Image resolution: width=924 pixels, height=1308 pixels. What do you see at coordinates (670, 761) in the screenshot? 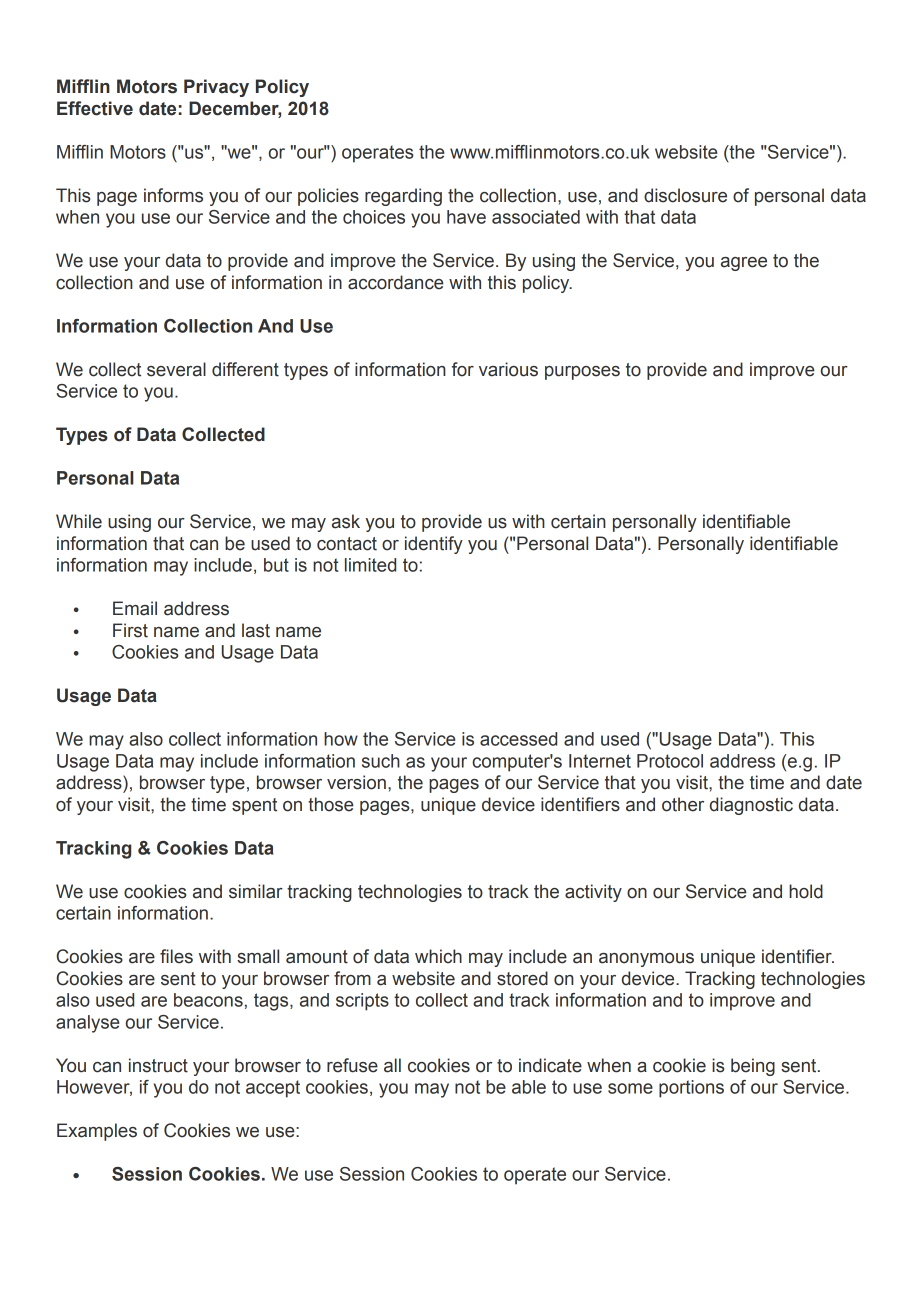
I see `Protocol` at bounding box center [670, 761].
